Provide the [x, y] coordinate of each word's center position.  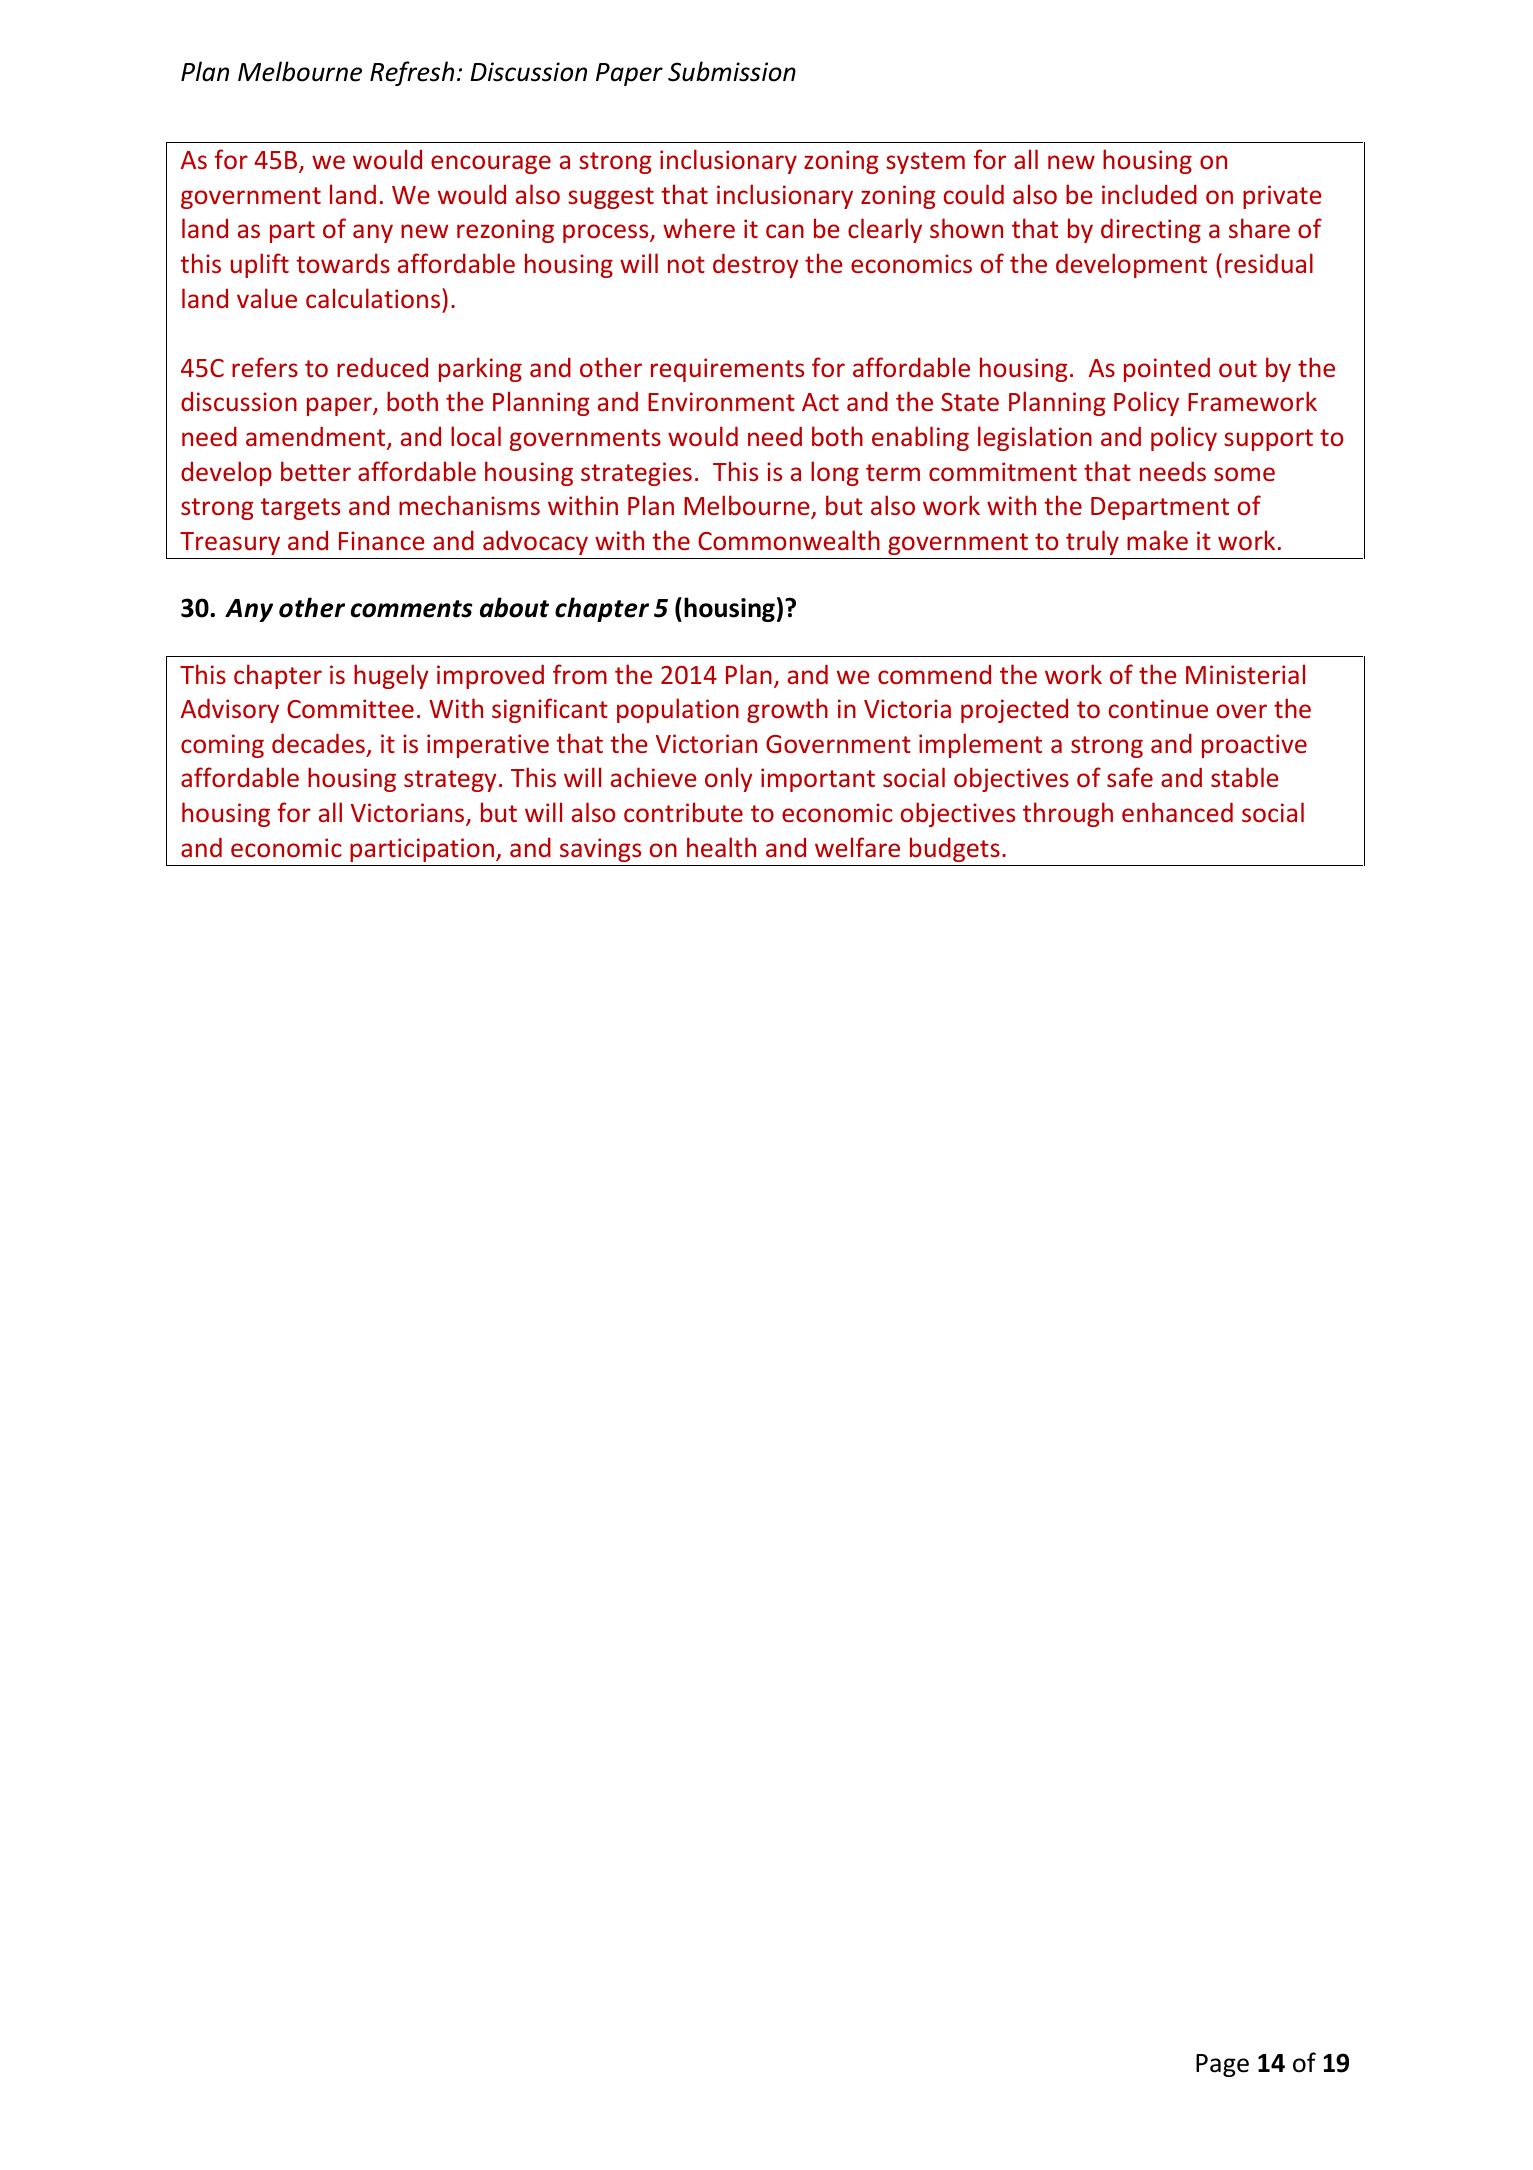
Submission [732, 71]
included [1149, 194]
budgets [955, 849]
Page [1222, 2065]
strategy [450, 781]
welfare [857, 847]
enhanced [1177, 812]
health [721, 847]
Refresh [412, 73]
